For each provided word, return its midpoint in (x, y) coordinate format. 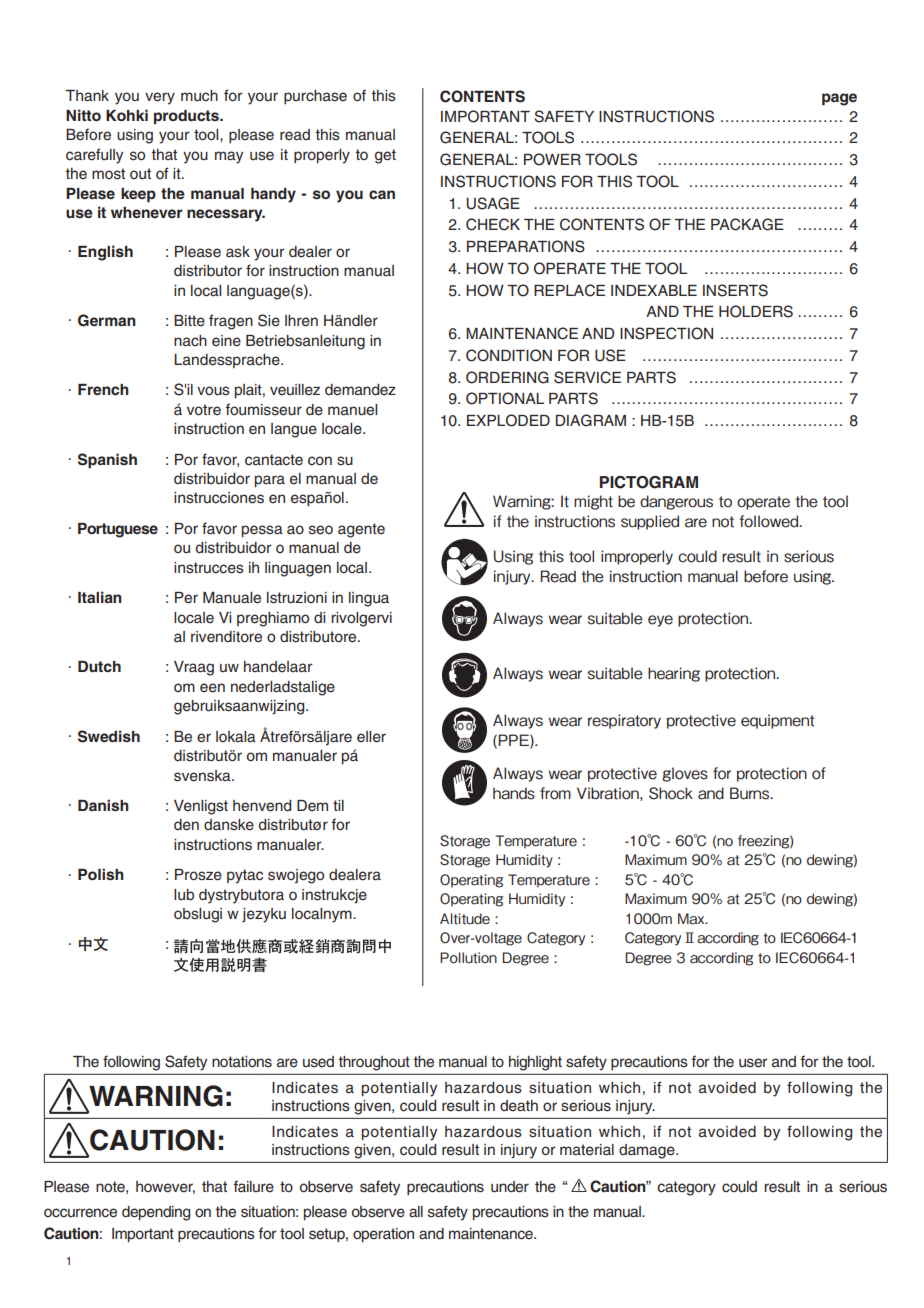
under (510, 1187)
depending (156, 1213)
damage (648, 1151)
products (187, 117)
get (385, 156)
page (839, 99)
